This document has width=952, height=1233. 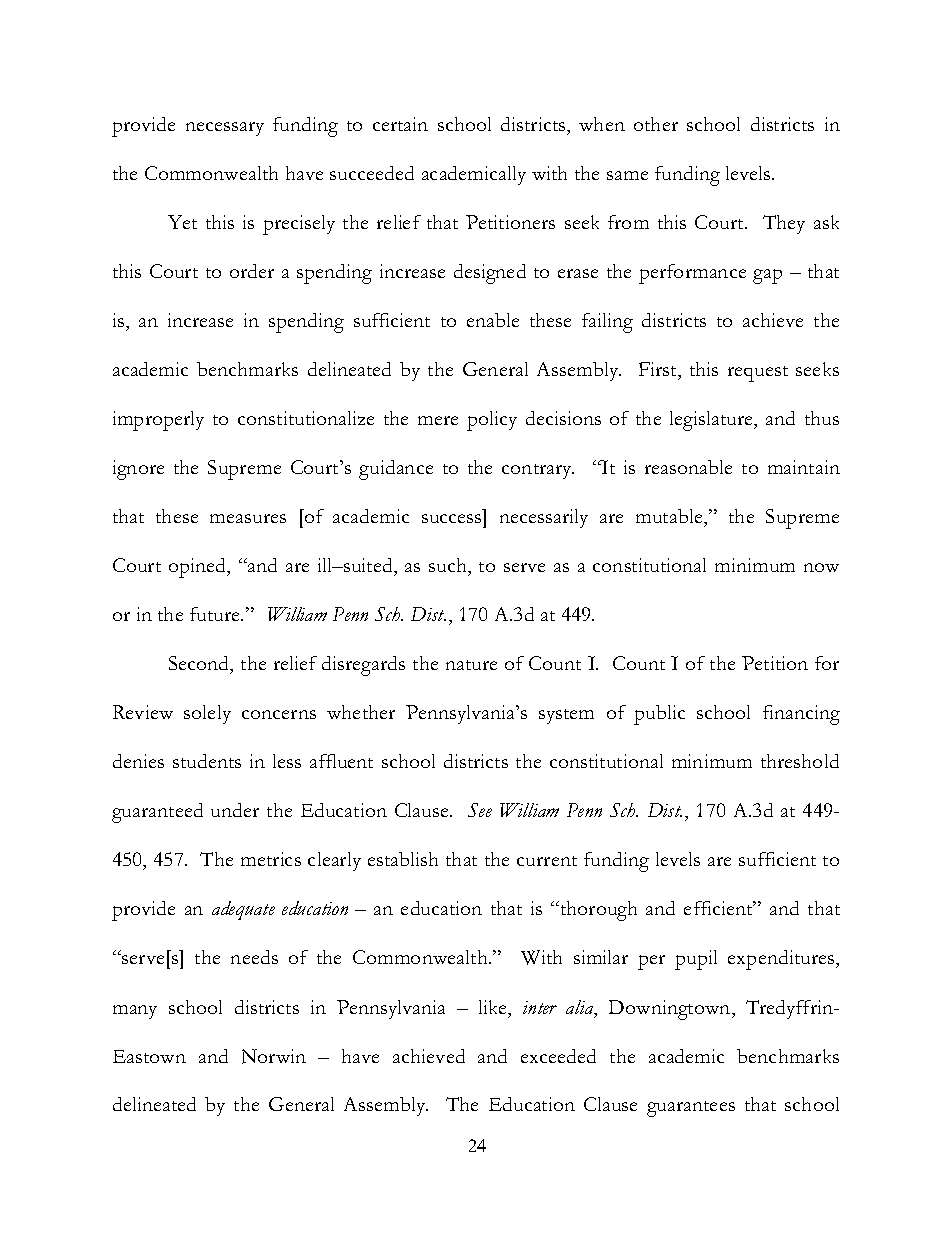 I want to click on necessary, so click(x=225, y=129).
